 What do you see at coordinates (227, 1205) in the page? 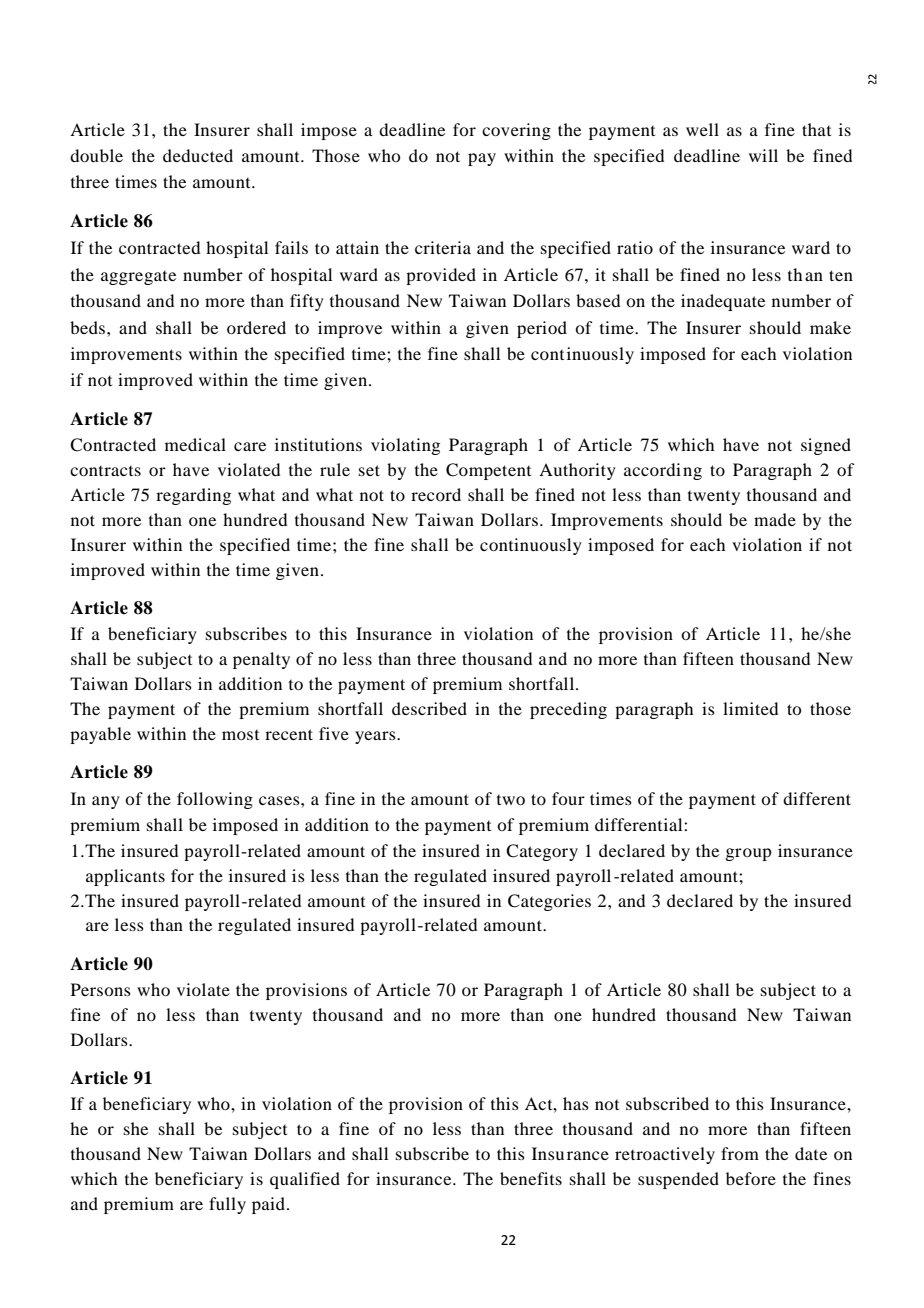
I see `fully` at bounding box center [227, 1205].
